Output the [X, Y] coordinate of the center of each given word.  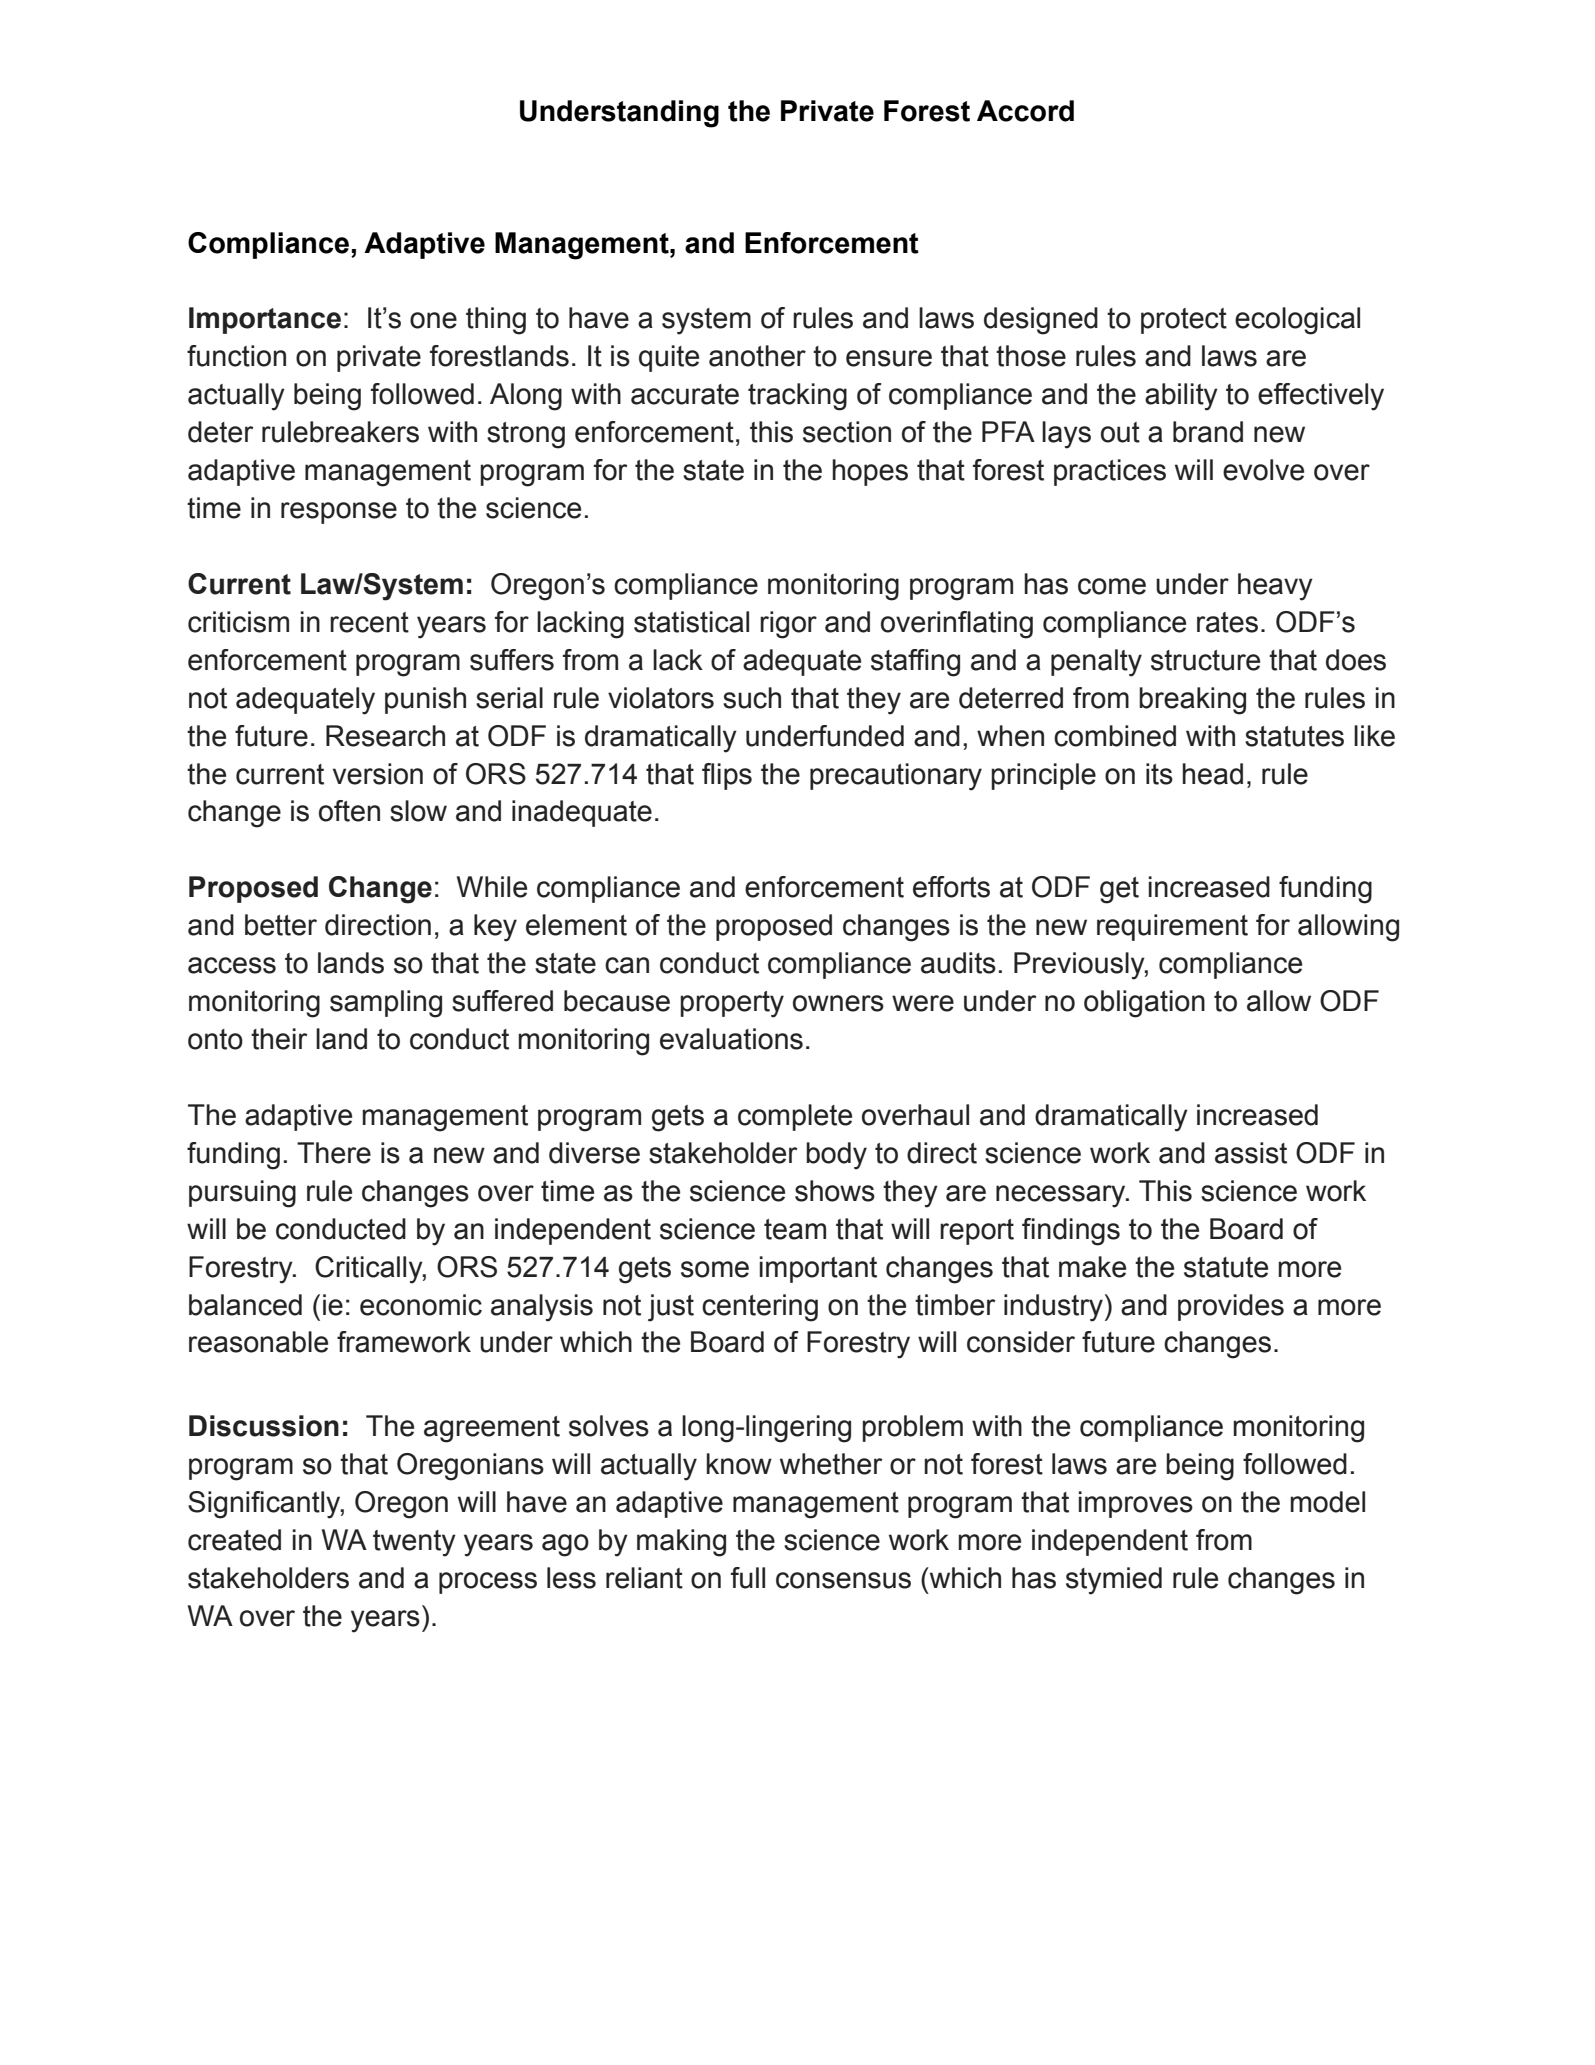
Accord [1025, 111]
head [1212, 774]
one [433, 320]
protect [1184, 321]
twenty [414, 1543]
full [748, 1578]
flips [727, 776]
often [349, 811]
